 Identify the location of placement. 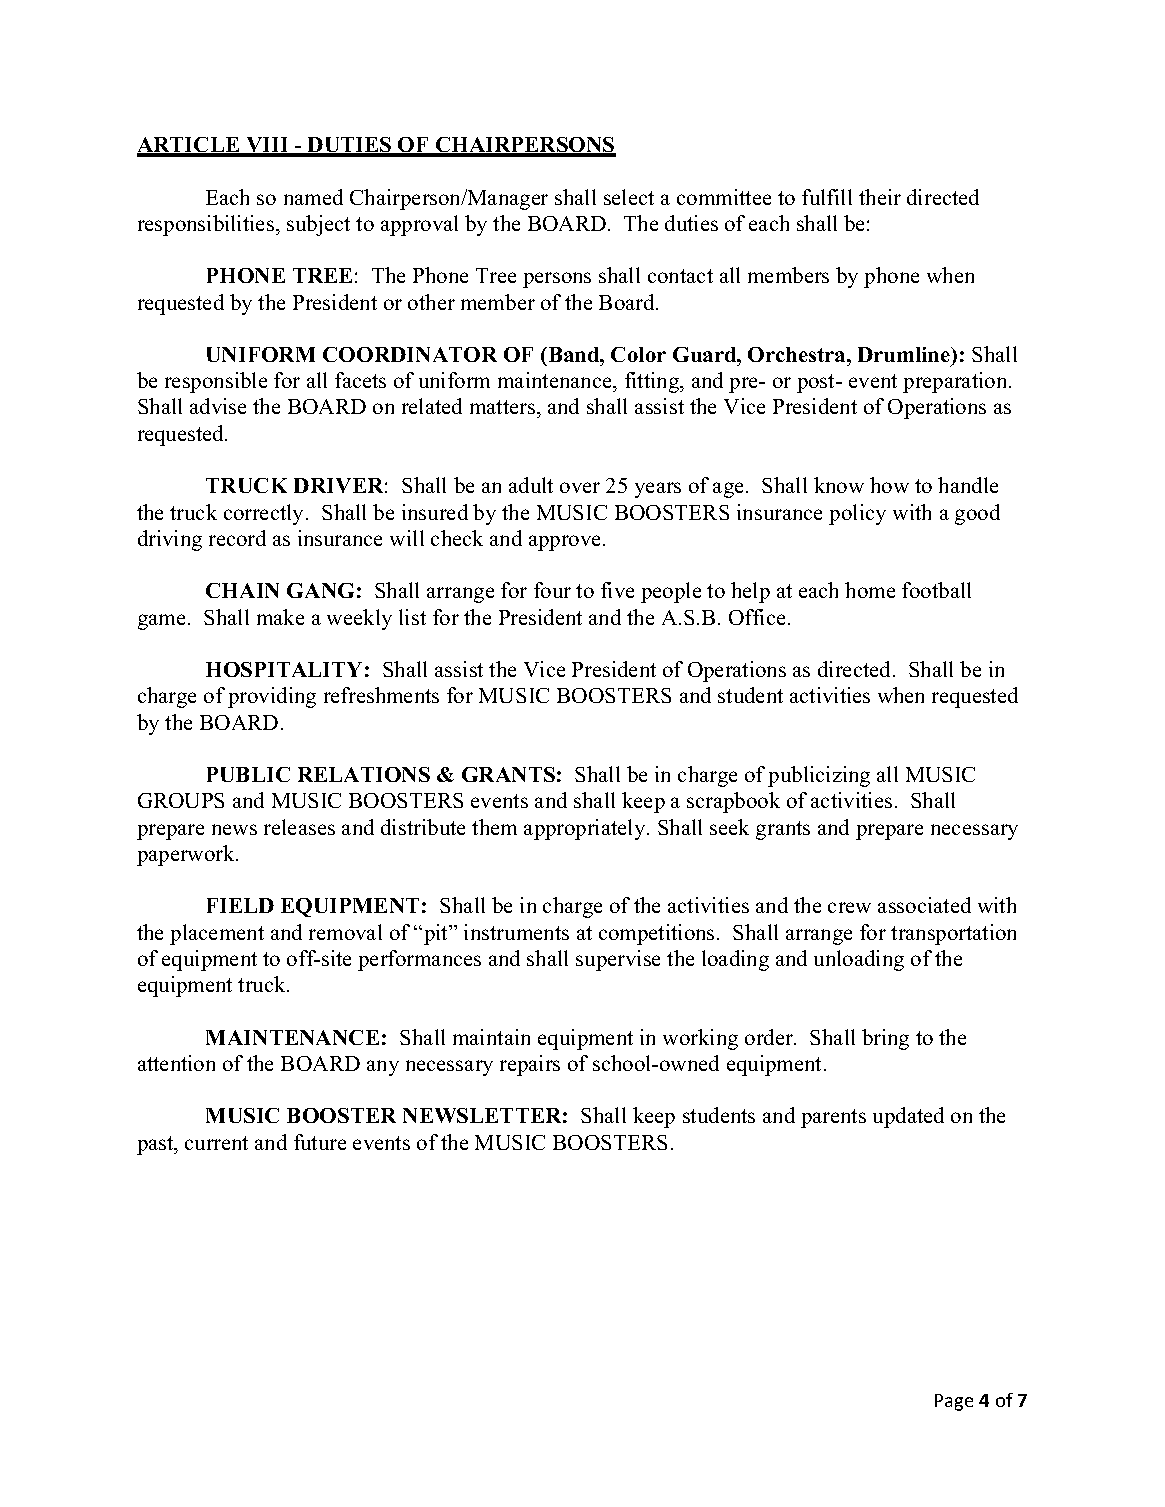
(217, 934).
